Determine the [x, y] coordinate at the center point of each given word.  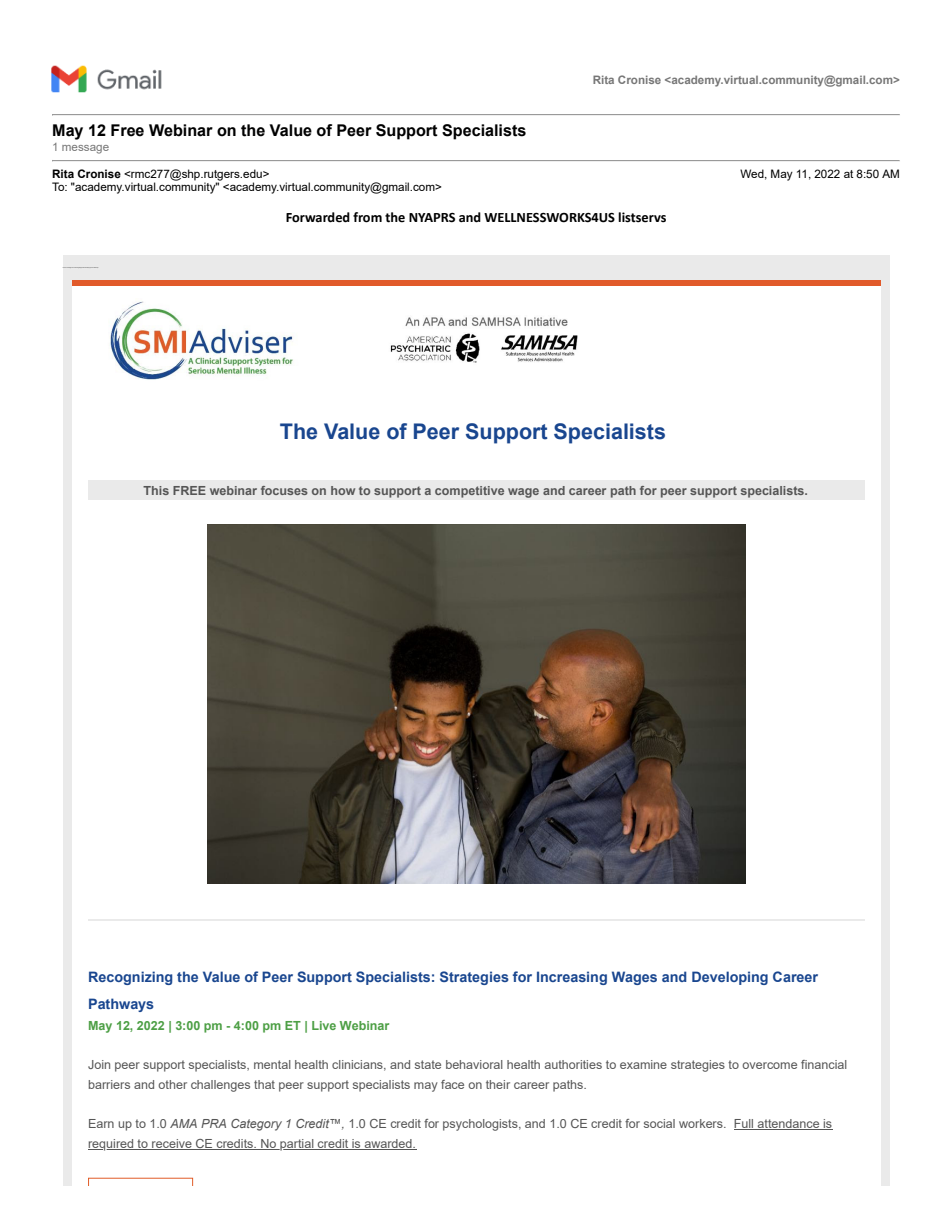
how [343, 490]
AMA [183, 1123]
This [156, 490]
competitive [469, 492]
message [85, 149]
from [367, 217]
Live [324, 1025]
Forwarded [318, 217]
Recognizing [130, 978]
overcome [769, 1065]
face [452, 1084]
